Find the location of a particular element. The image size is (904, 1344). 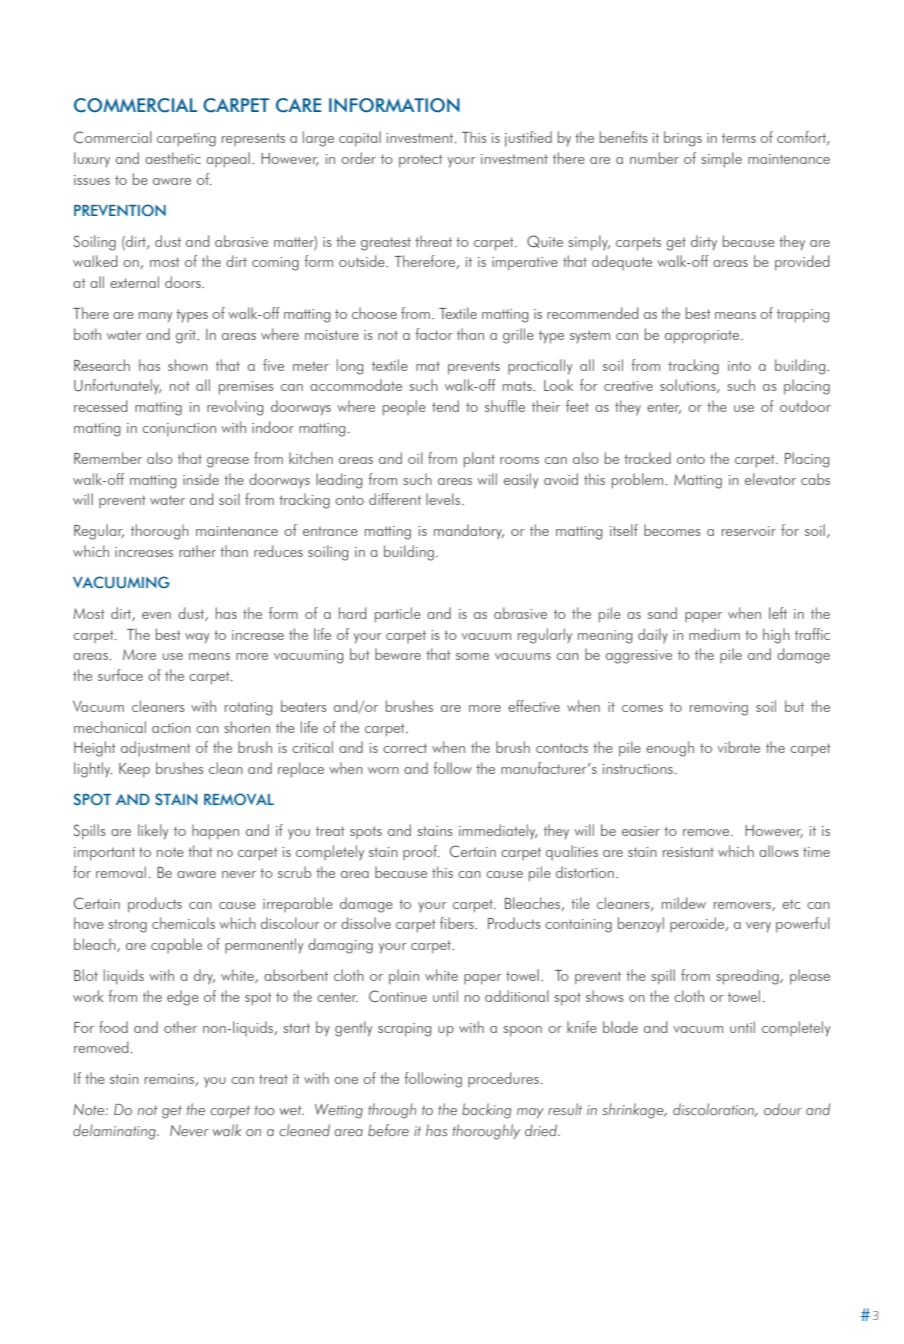

aesthetic is located at coordinates (173, 158).
